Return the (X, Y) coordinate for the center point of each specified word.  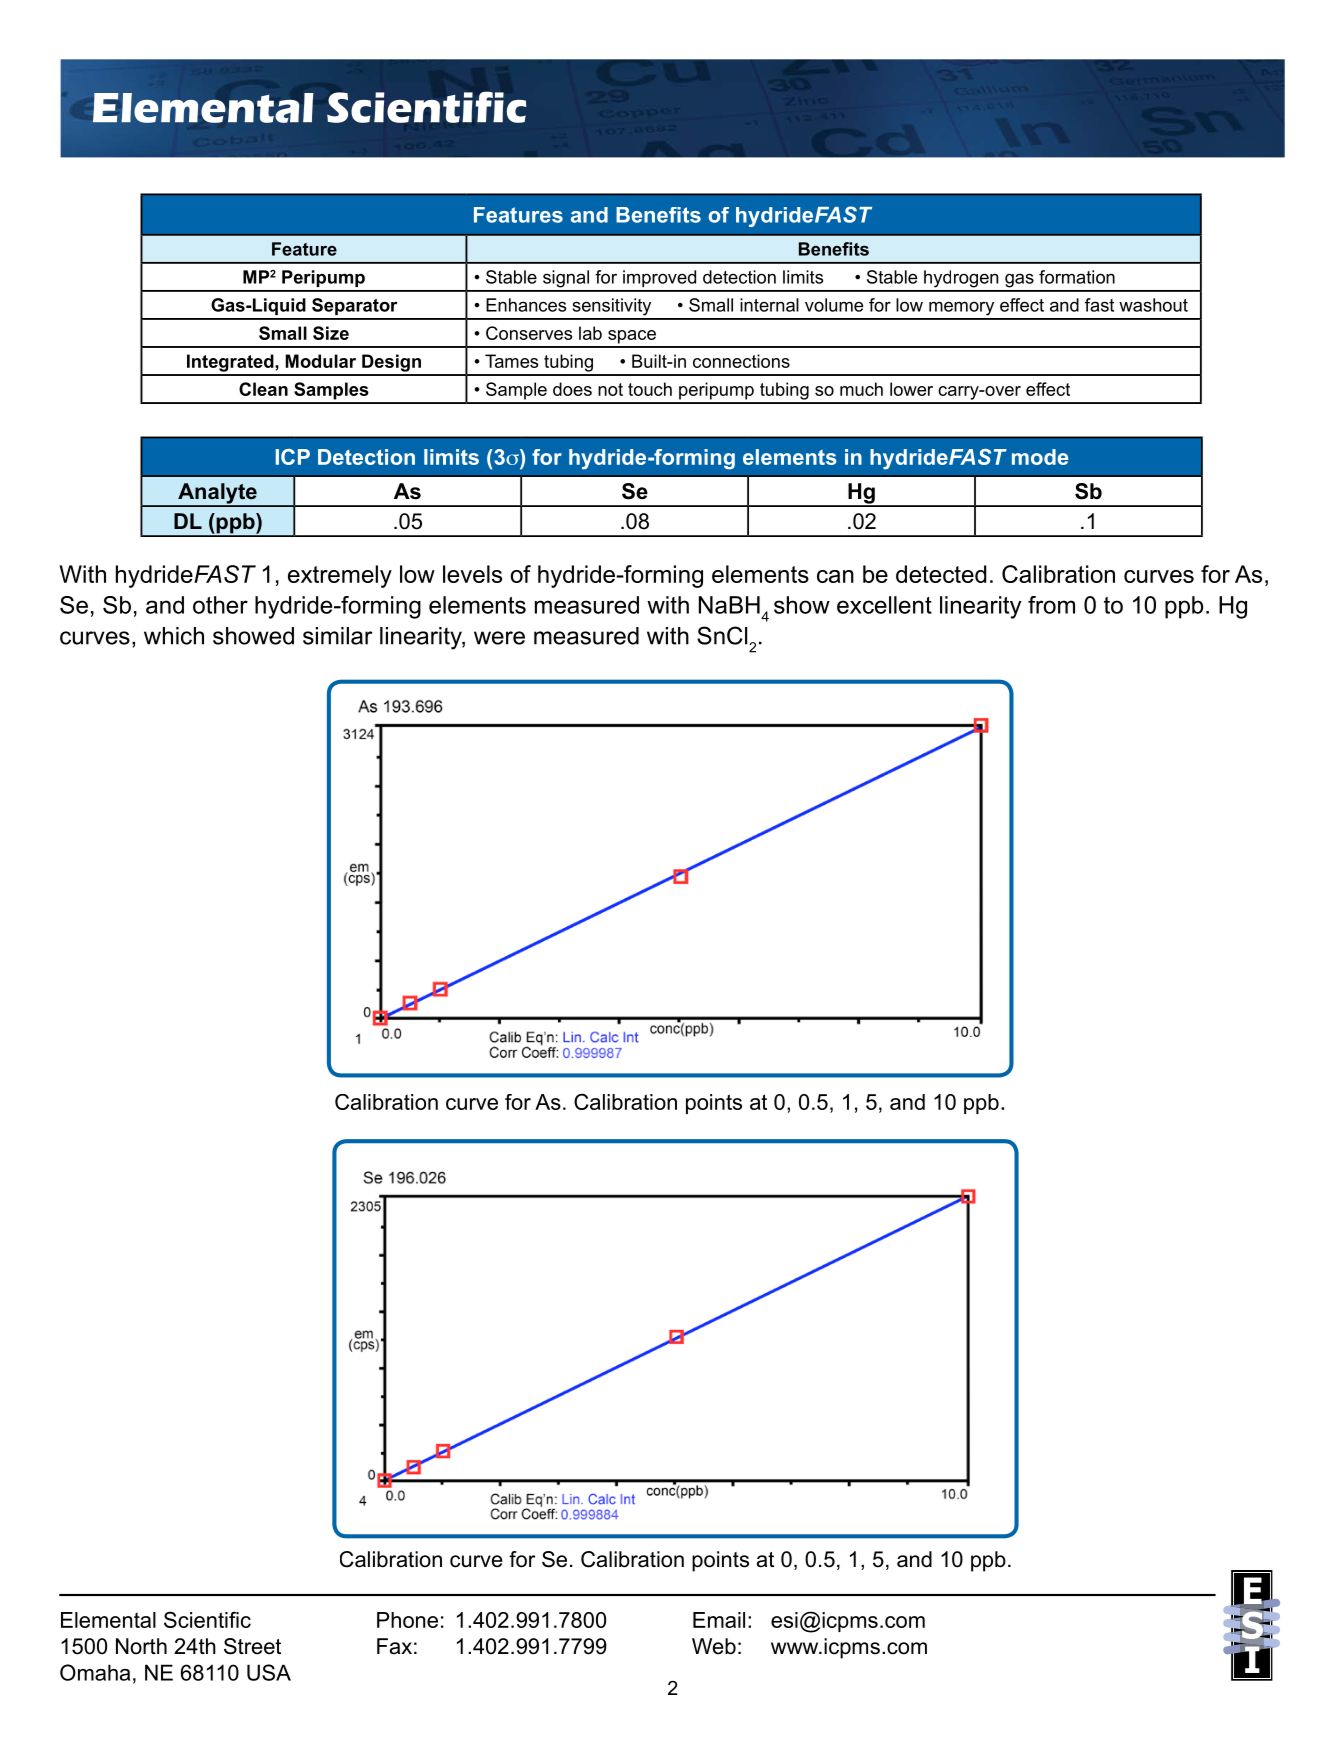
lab (590, 333)
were (499, 638)
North (141, 1646)
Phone (407, 1620)
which (174, 636)
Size (331, 333)
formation (1077, 277)
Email (719, 1620)
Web (714, 1646)
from (1051, 605)
